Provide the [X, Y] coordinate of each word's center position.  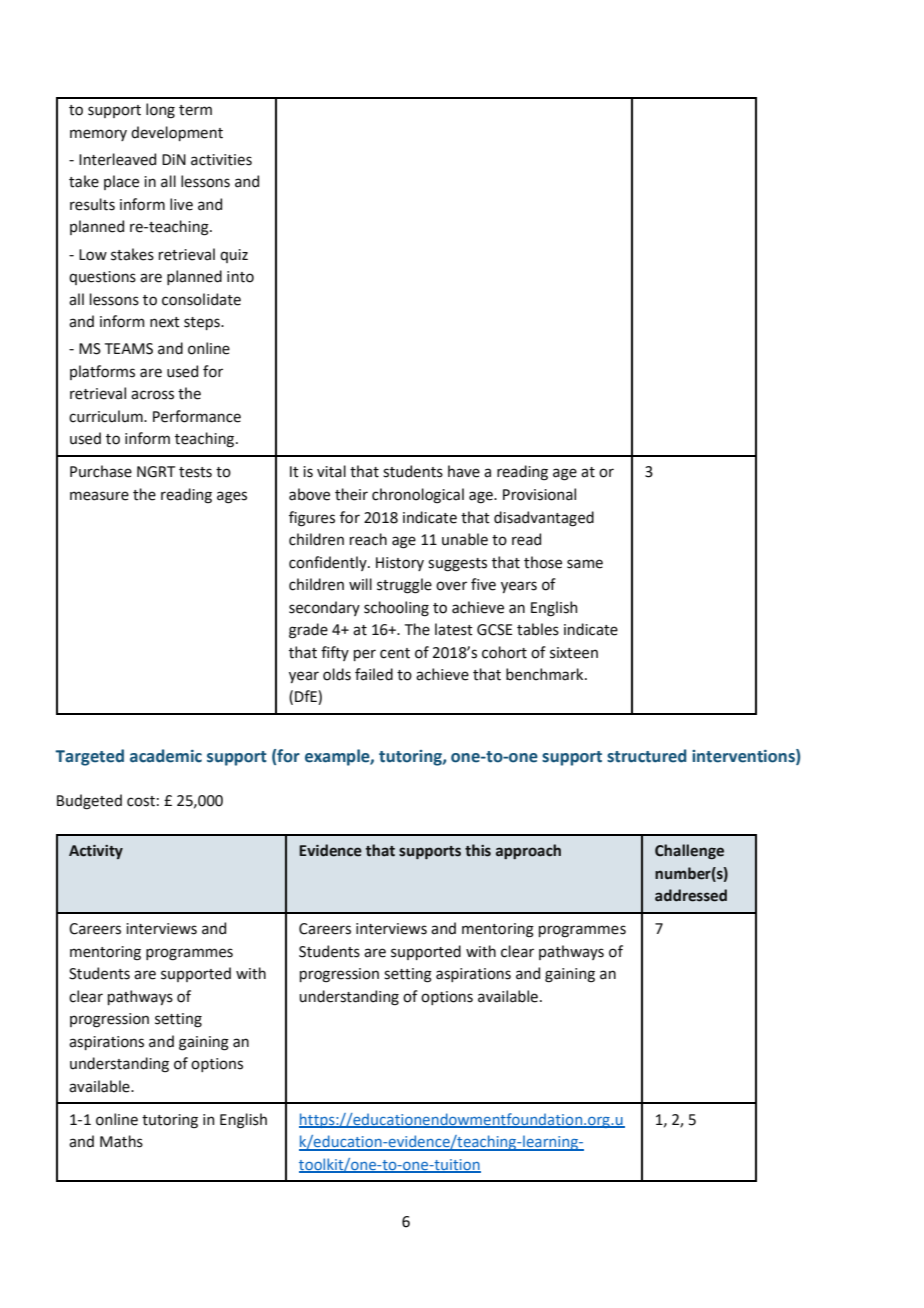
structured [647, 756]
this [478, 850]
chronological [418, 496]
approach [528, 851]
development [177, 133]
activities [221, 160]
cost [141, 801]
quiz [234, 256]
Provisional [539, 494]
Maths [121, 1141]
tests [195, 472]
